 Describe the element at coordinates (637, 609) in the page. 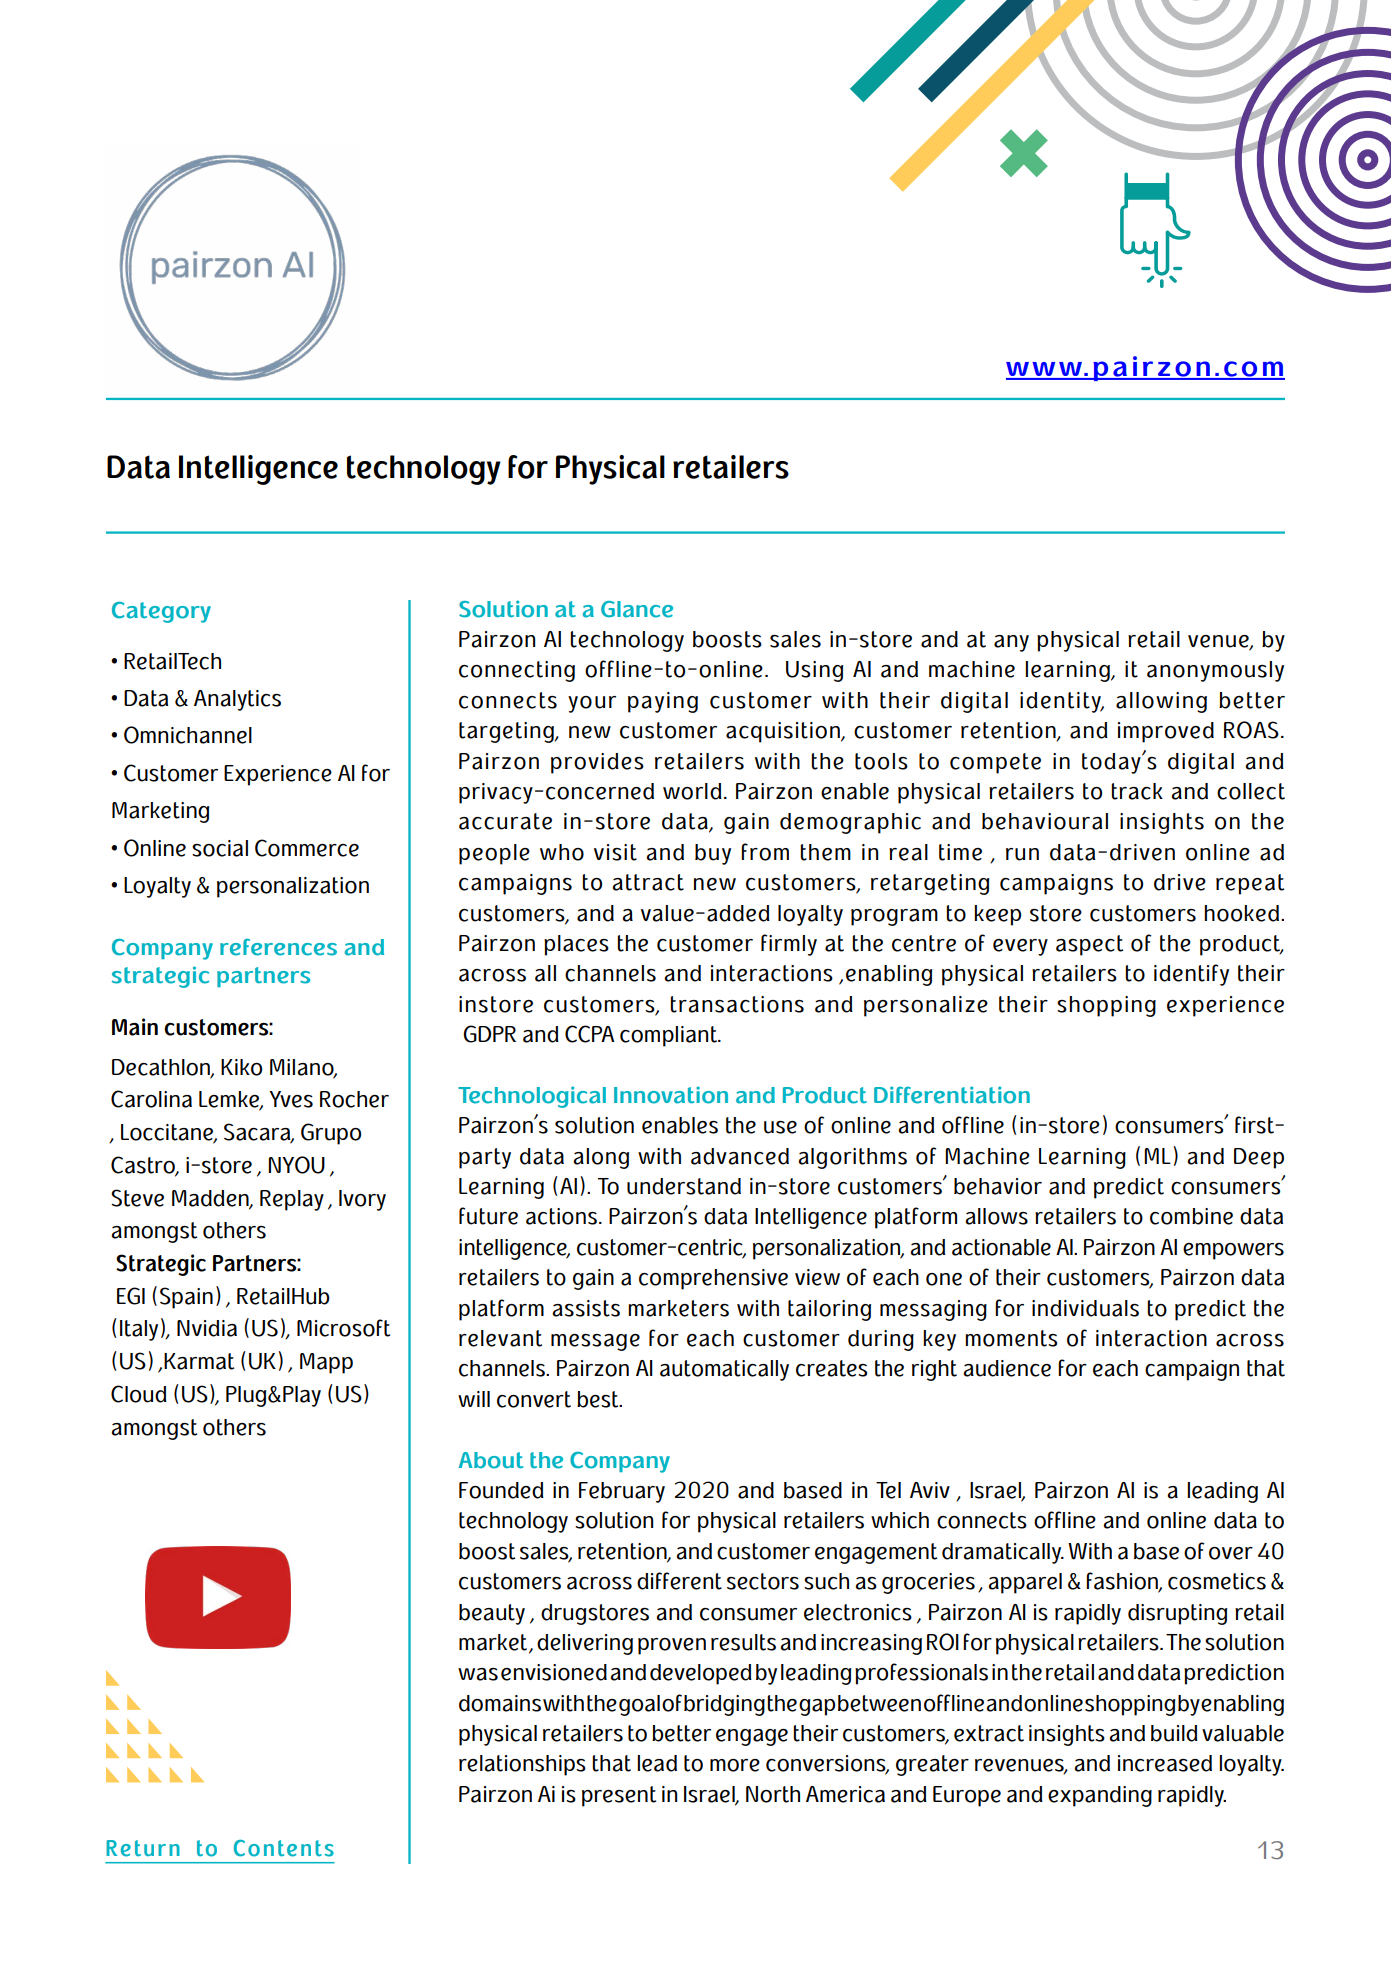

I see `Glance` at that location.
